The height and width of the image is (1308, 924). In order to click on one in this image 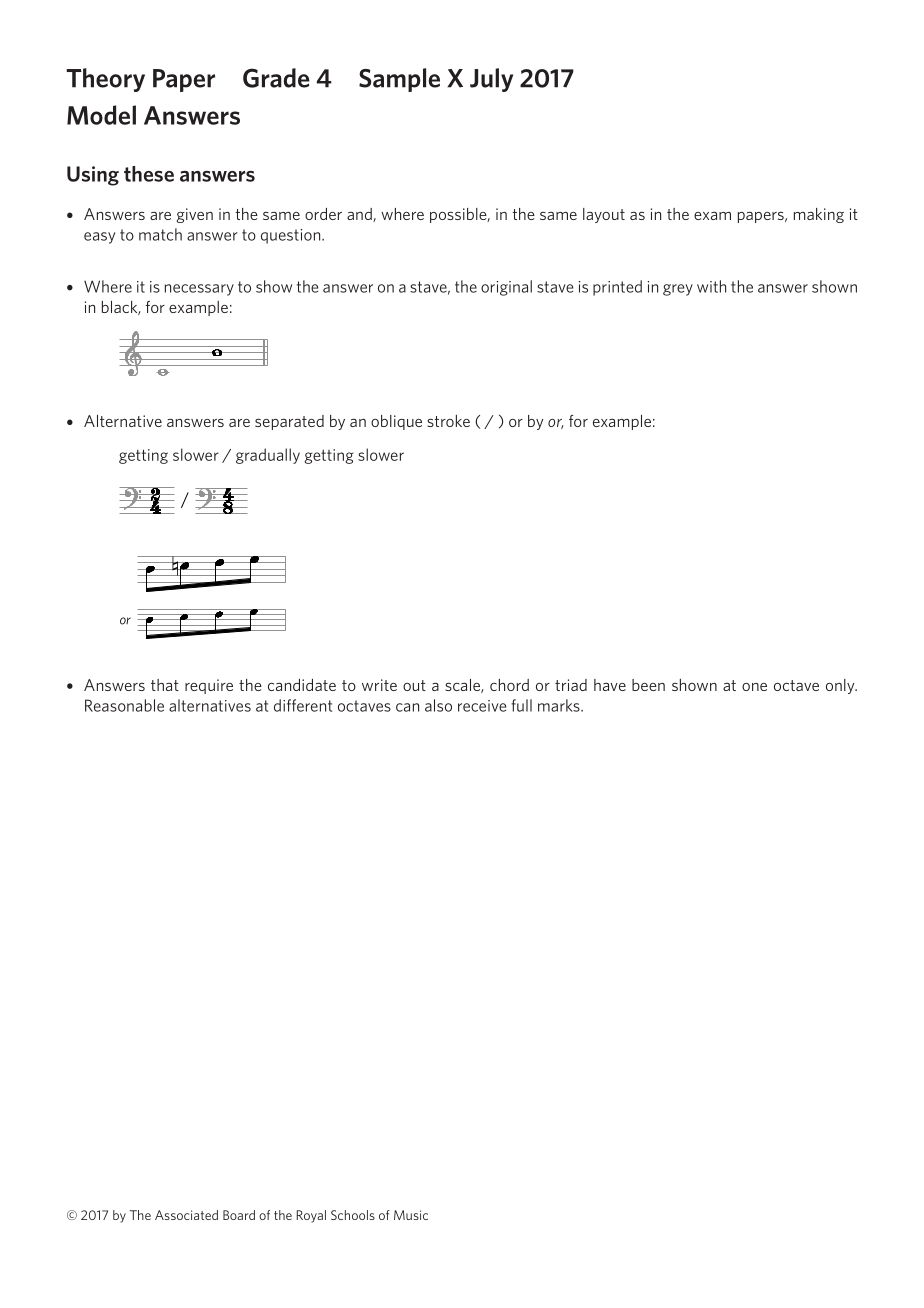, I will do `click(754, 687)`.
